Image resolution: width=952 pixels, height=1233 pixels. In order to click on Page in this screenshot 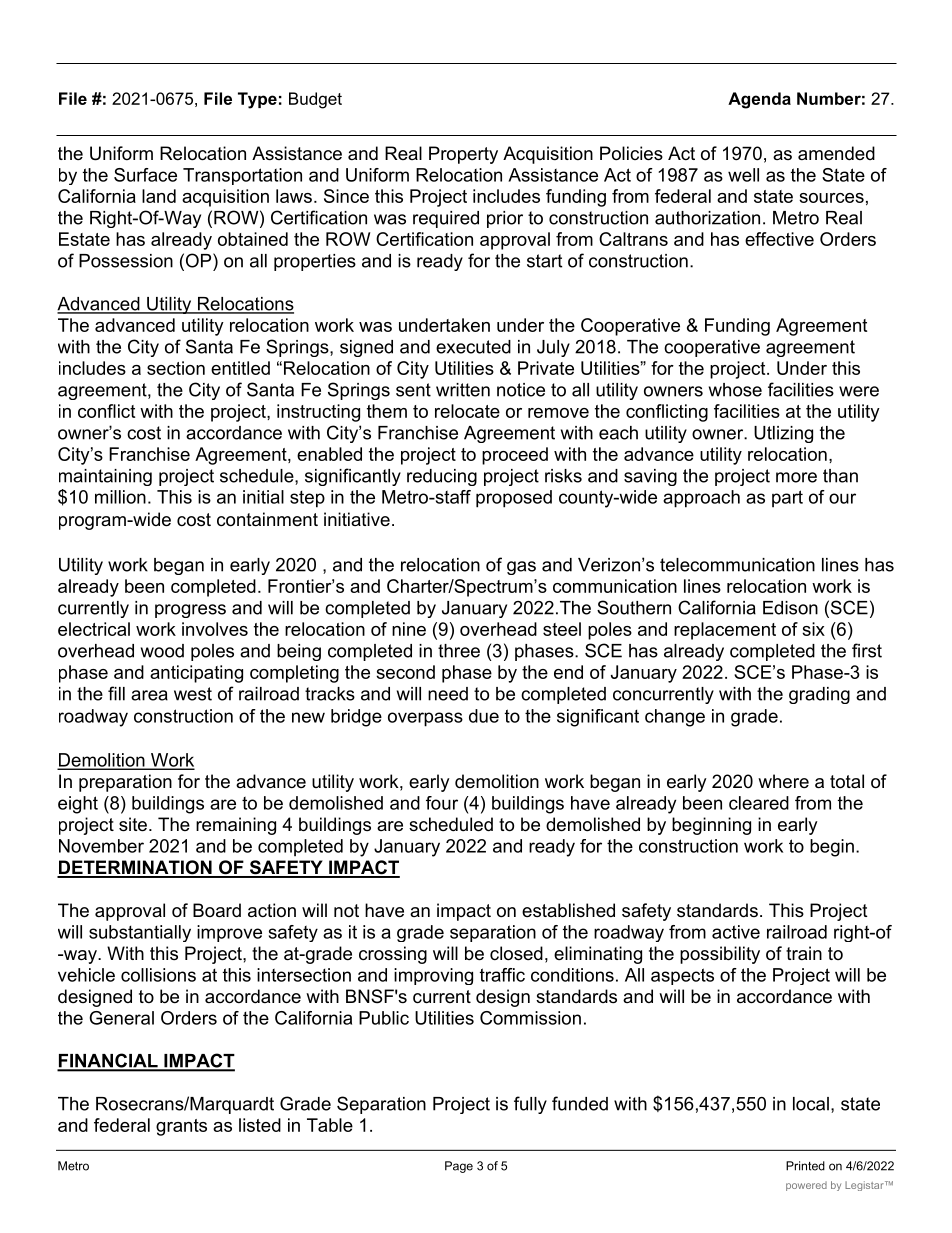, I will do `click(459, 1167)`.
